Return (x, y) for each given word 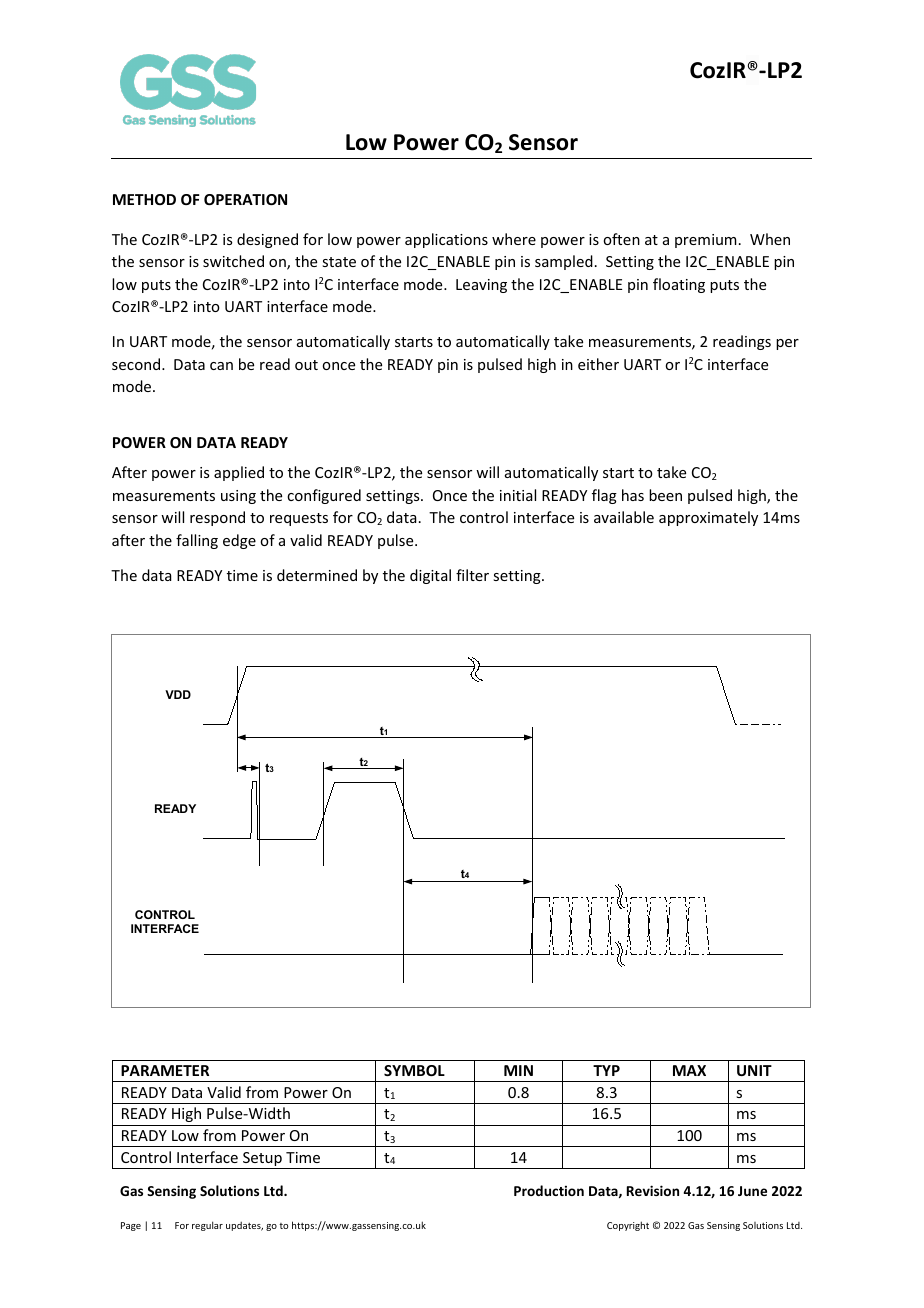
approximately (708, 518)
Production (549, 1190)
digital (430, 576)
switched (233, 261)
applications (446, 240)
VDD (178, 694)
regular (207, 1226)
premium (706, 241)
